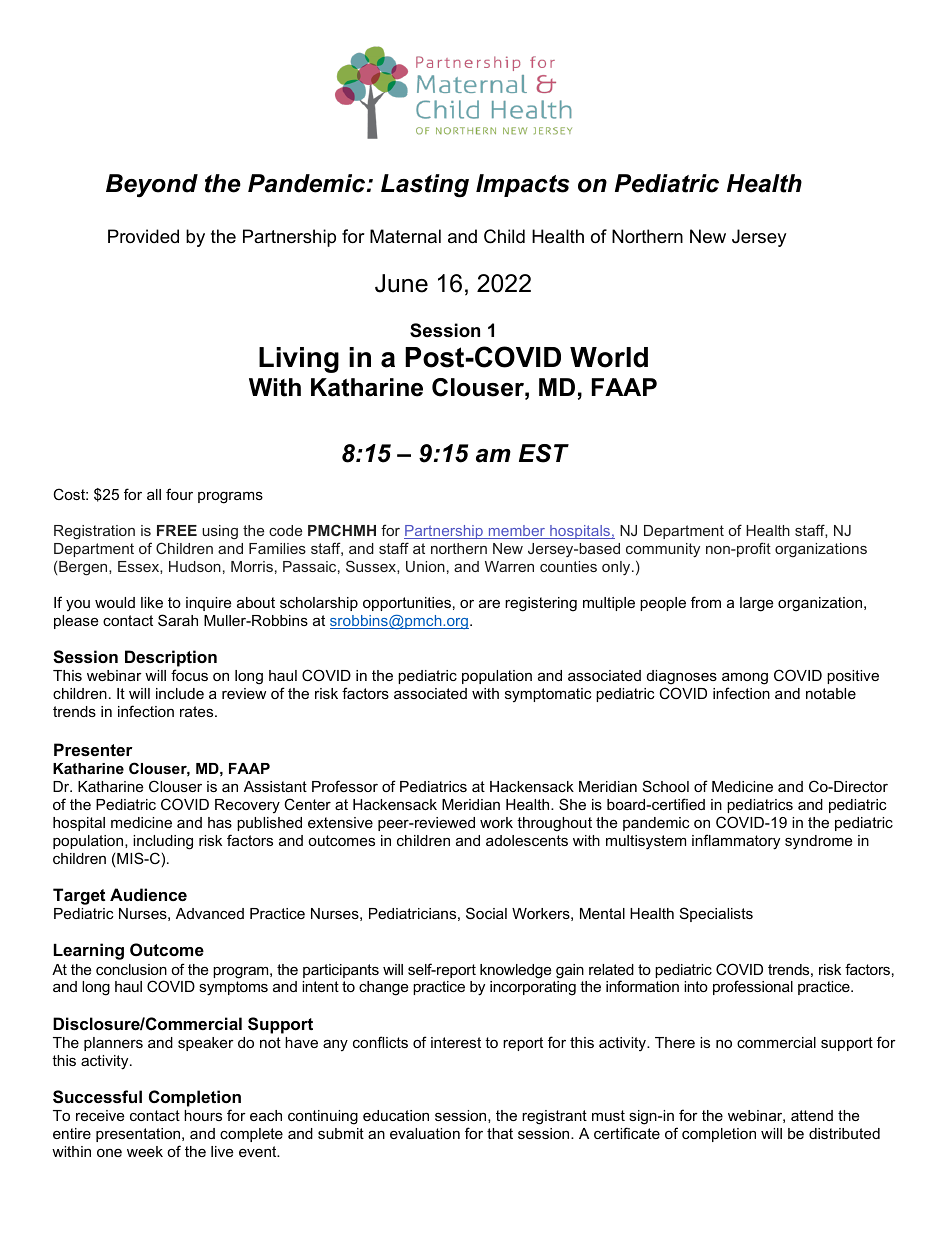 This screenshot has height=1233, width=952. What do you see at coordinates (756, 604) in the screenshot?
I see `large` at bounding box center [756, 604].
